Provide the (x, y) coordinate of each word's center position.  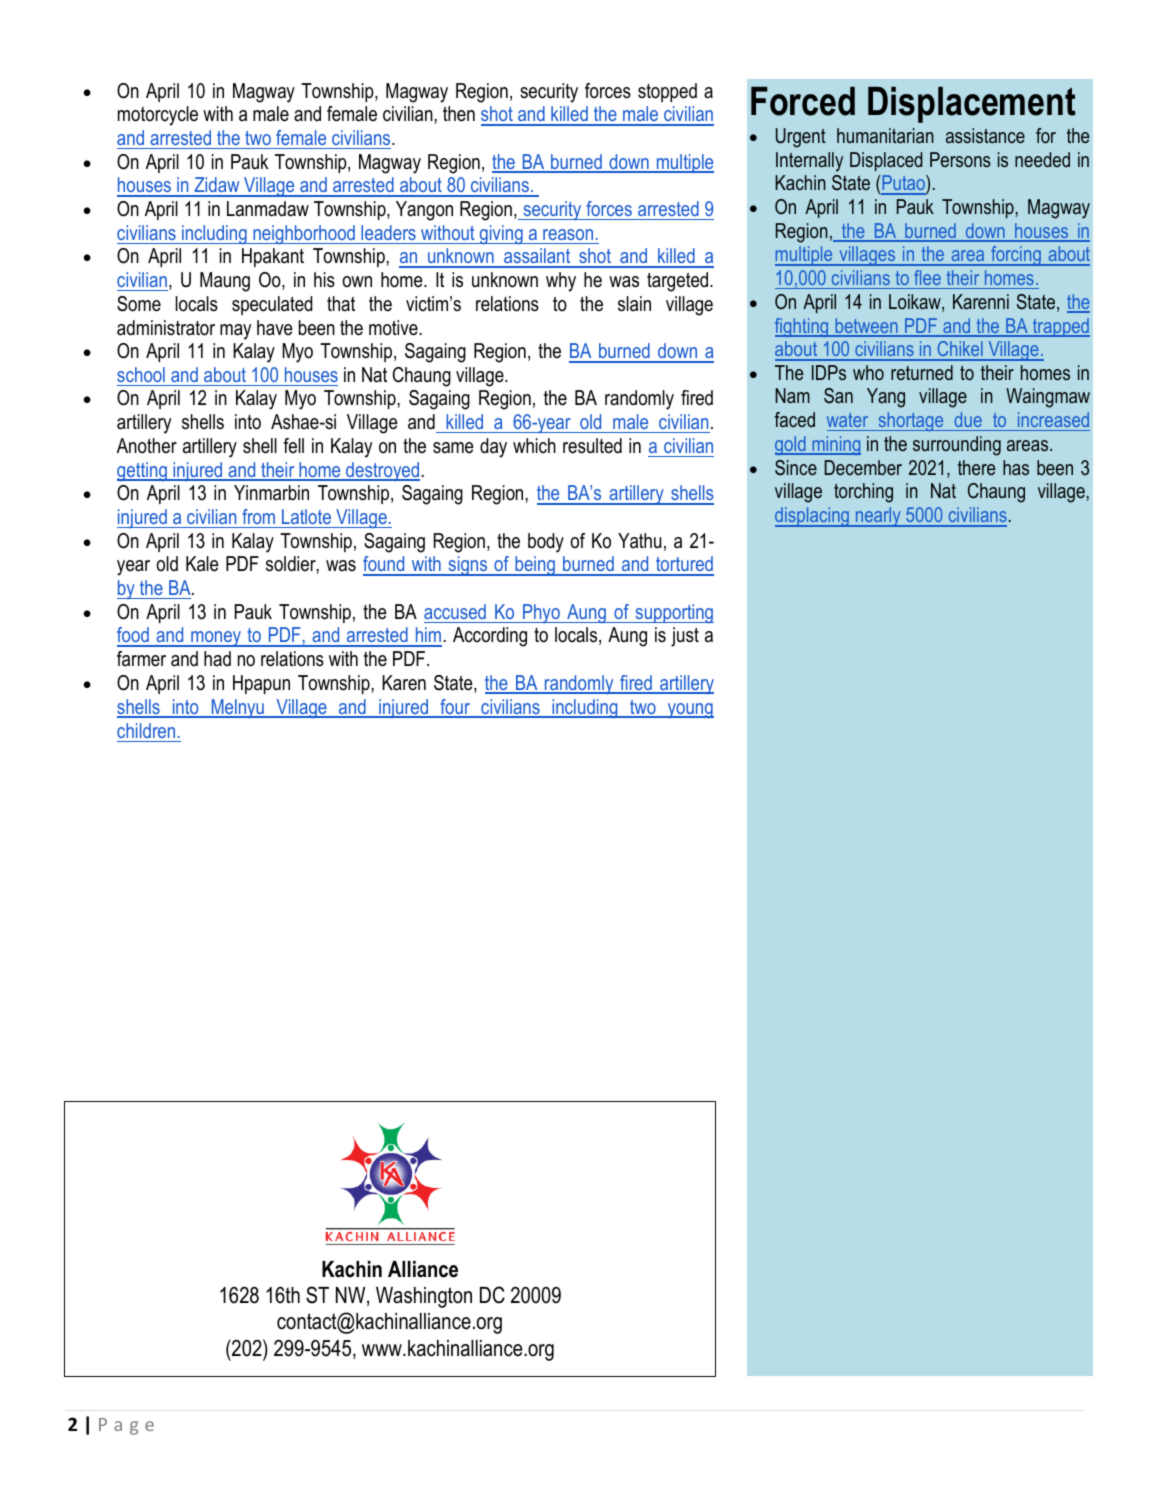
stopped (667, 92)
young (689, 711)
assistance (985, 135)
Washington (424, 1297)
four (455, 708)
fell (293, 446)
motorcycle (158, 116)
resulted (592, 446)
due (968, 419)
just (685, 637)
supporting (673, 613)
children (146, 730)
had (217, 659)
